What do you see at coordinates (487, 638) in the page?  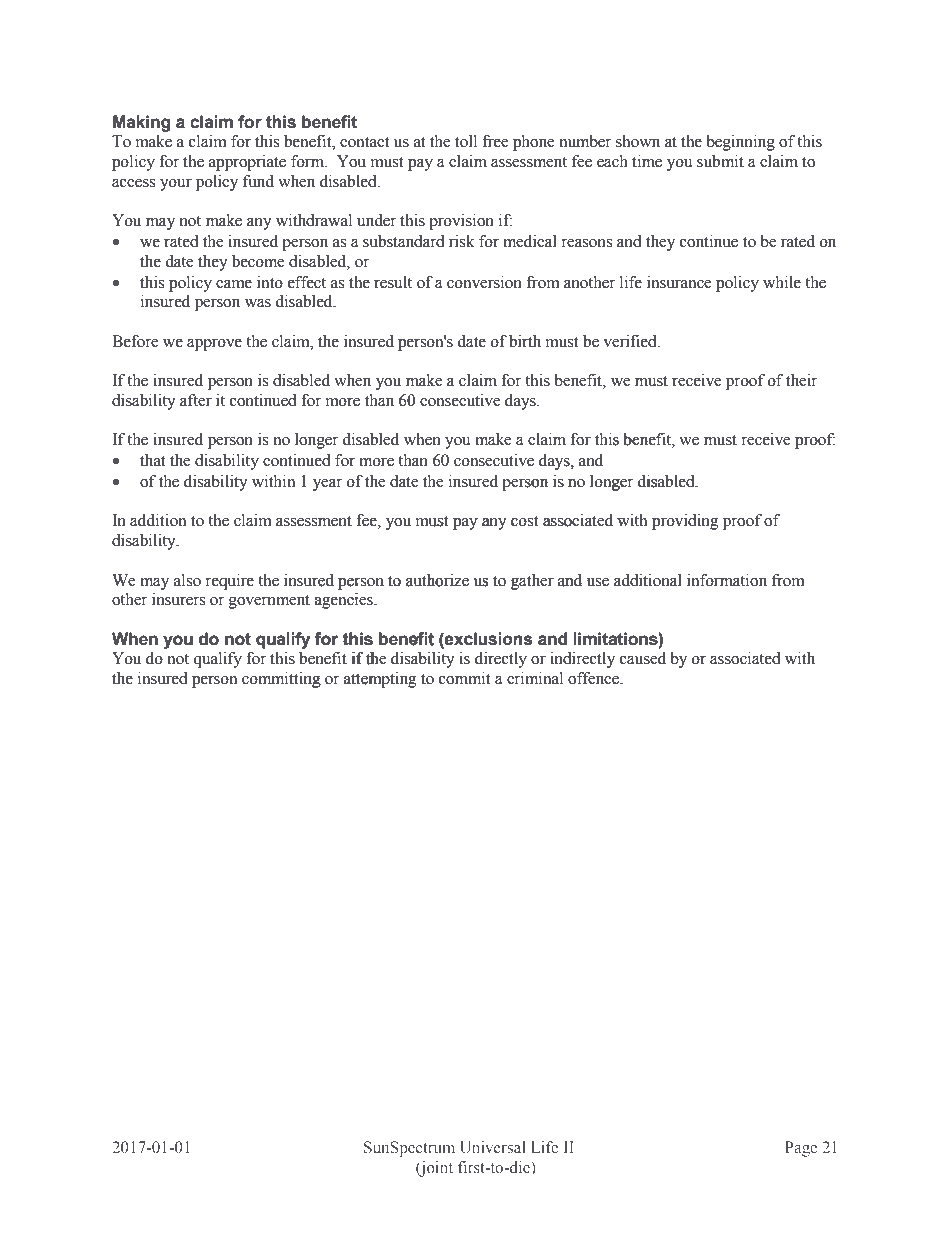 I see `exclusions` at bounding box center [487, 638].
